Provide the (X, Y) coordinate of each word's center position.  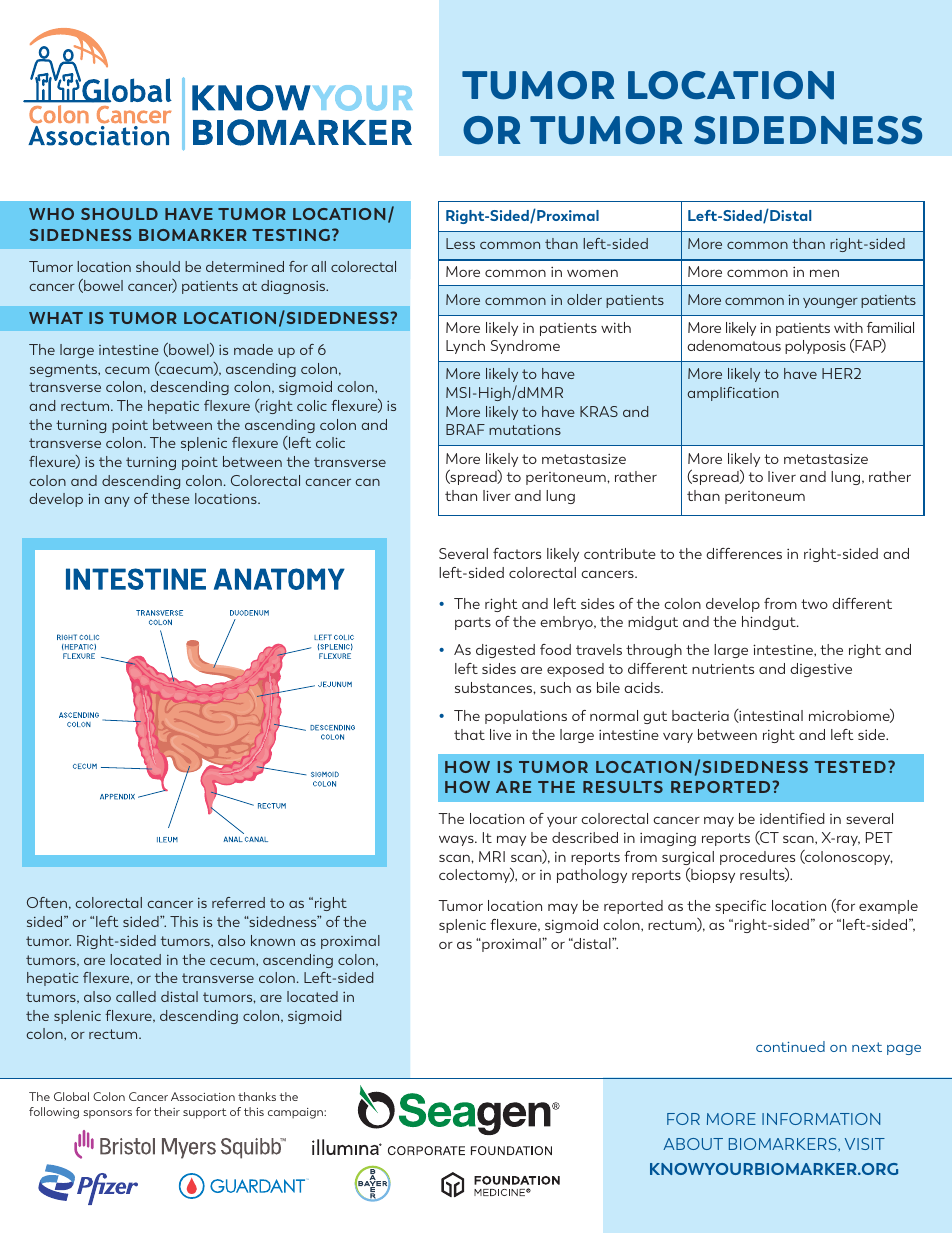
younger (830, 303)
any (117, 502)
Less (460, 243)
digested (505, 651)
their (167, 1111)
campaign (296, 1113)
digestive (821, 670)
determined (245, 266)
